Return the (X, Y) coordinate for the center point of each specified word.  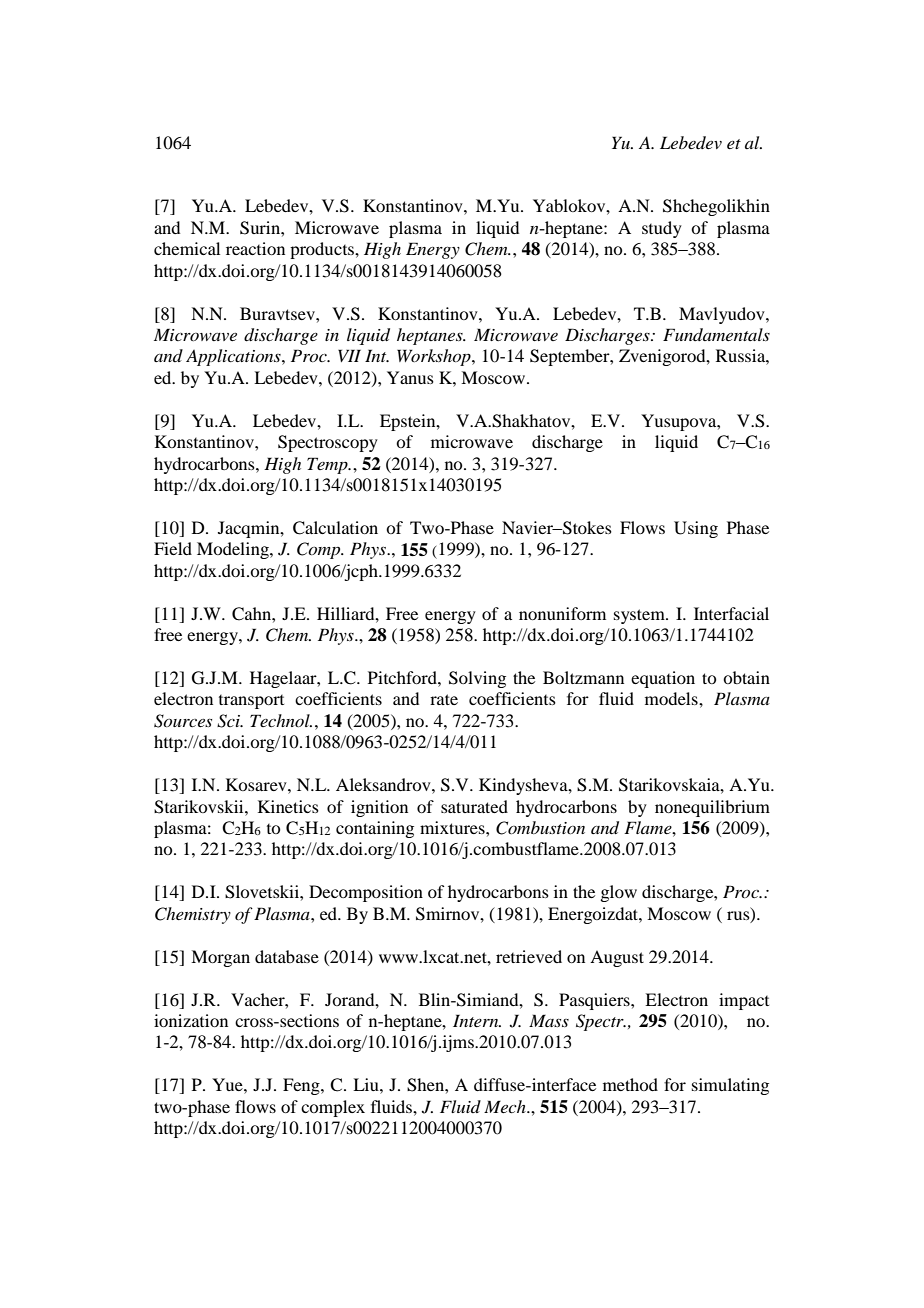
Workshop (435, 357)
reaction (255, 248)
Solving (477, 679)
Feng (302, 1086)
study (662, 229)
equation (663, 679)
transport (251, 702)
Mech (506, 1106)
